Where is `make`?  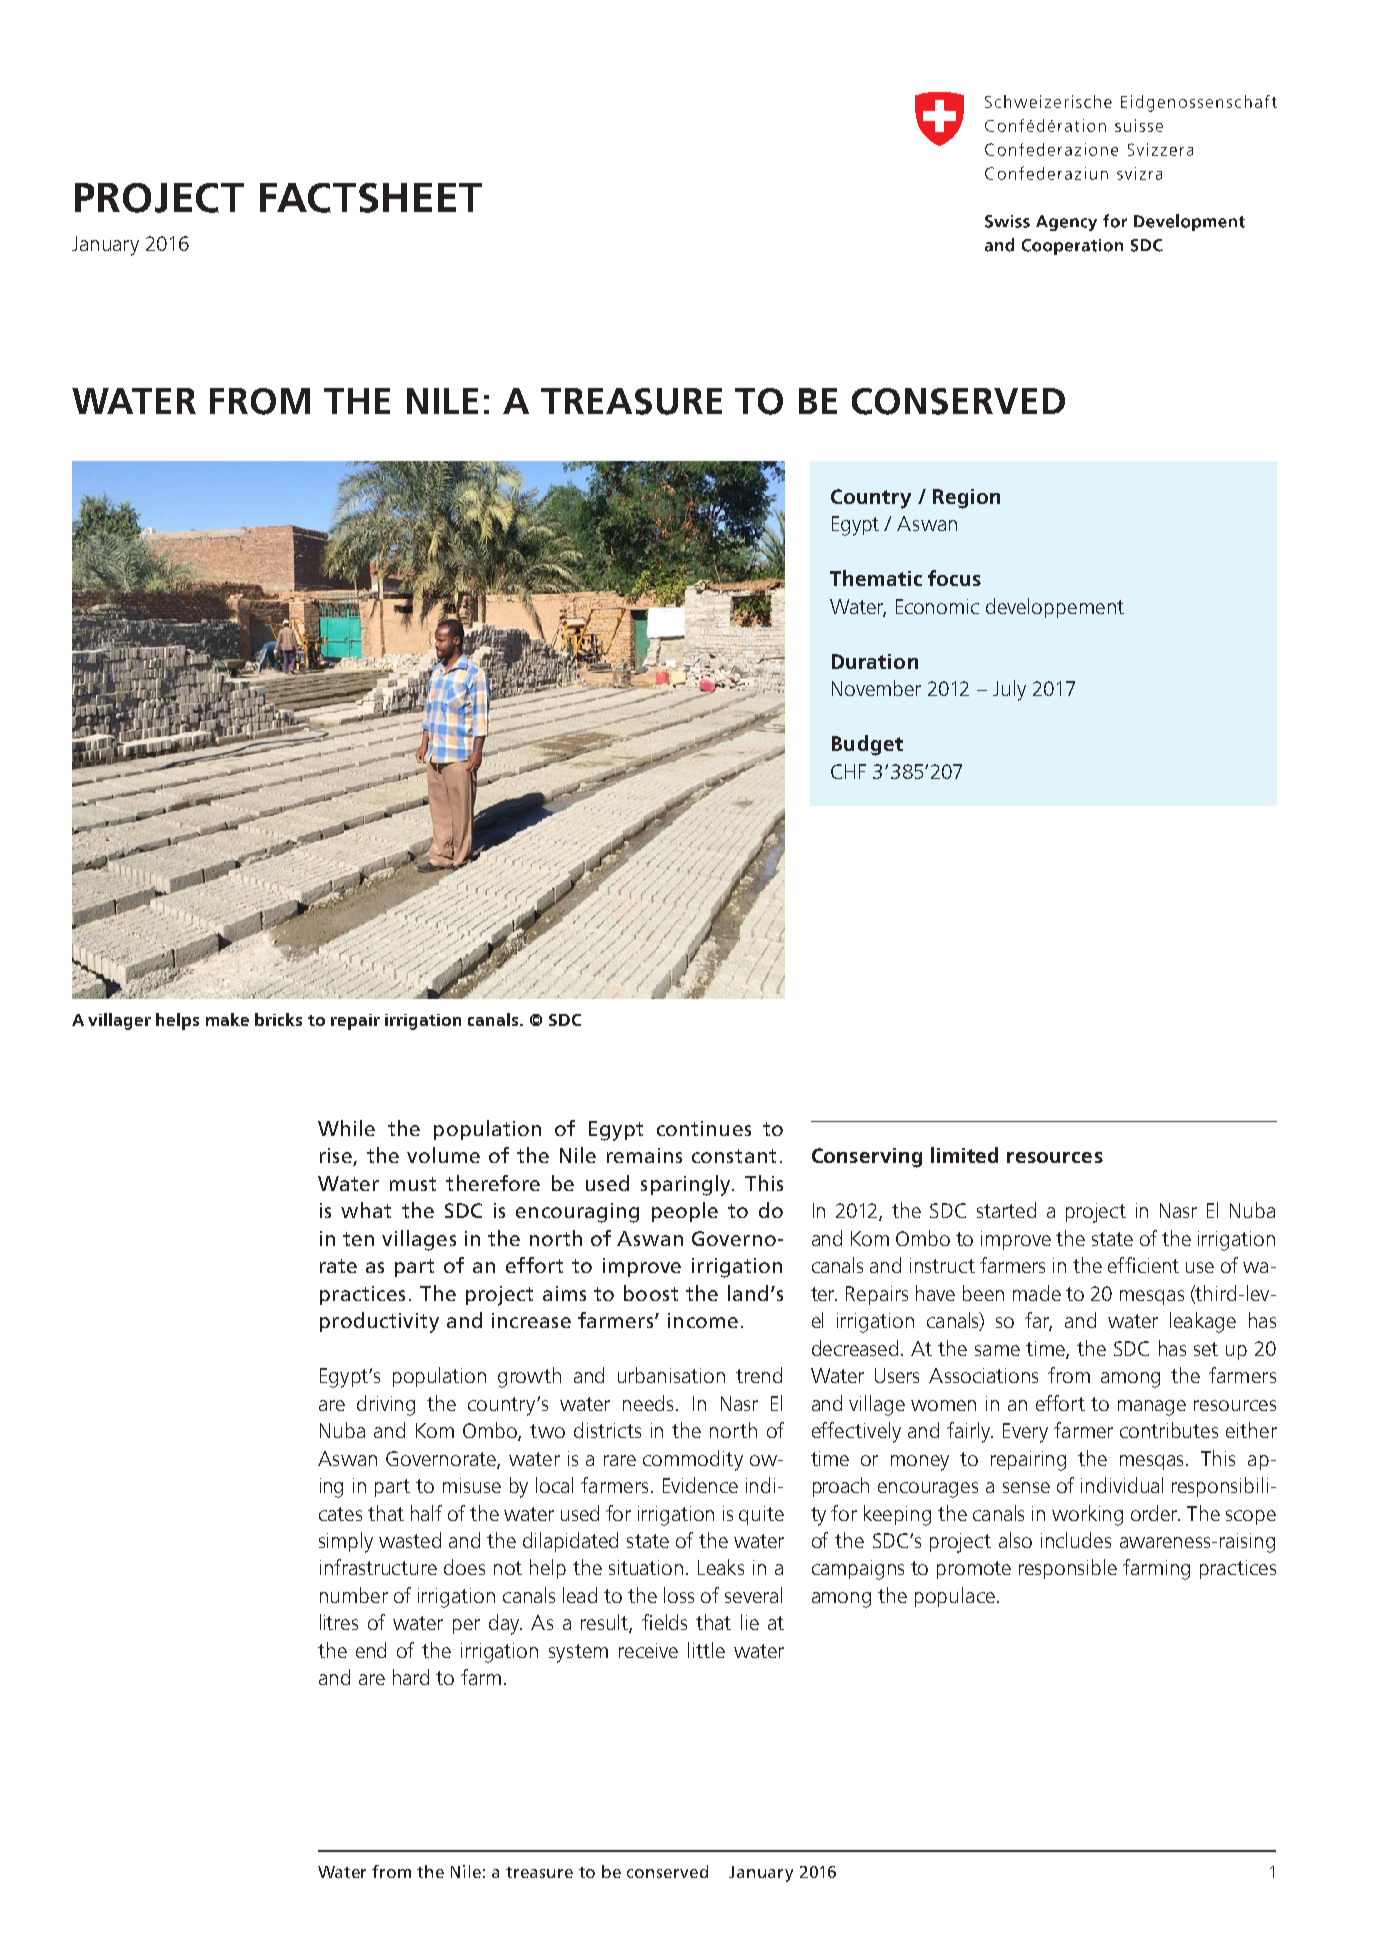 make is located at coordinates (227, 1019).
